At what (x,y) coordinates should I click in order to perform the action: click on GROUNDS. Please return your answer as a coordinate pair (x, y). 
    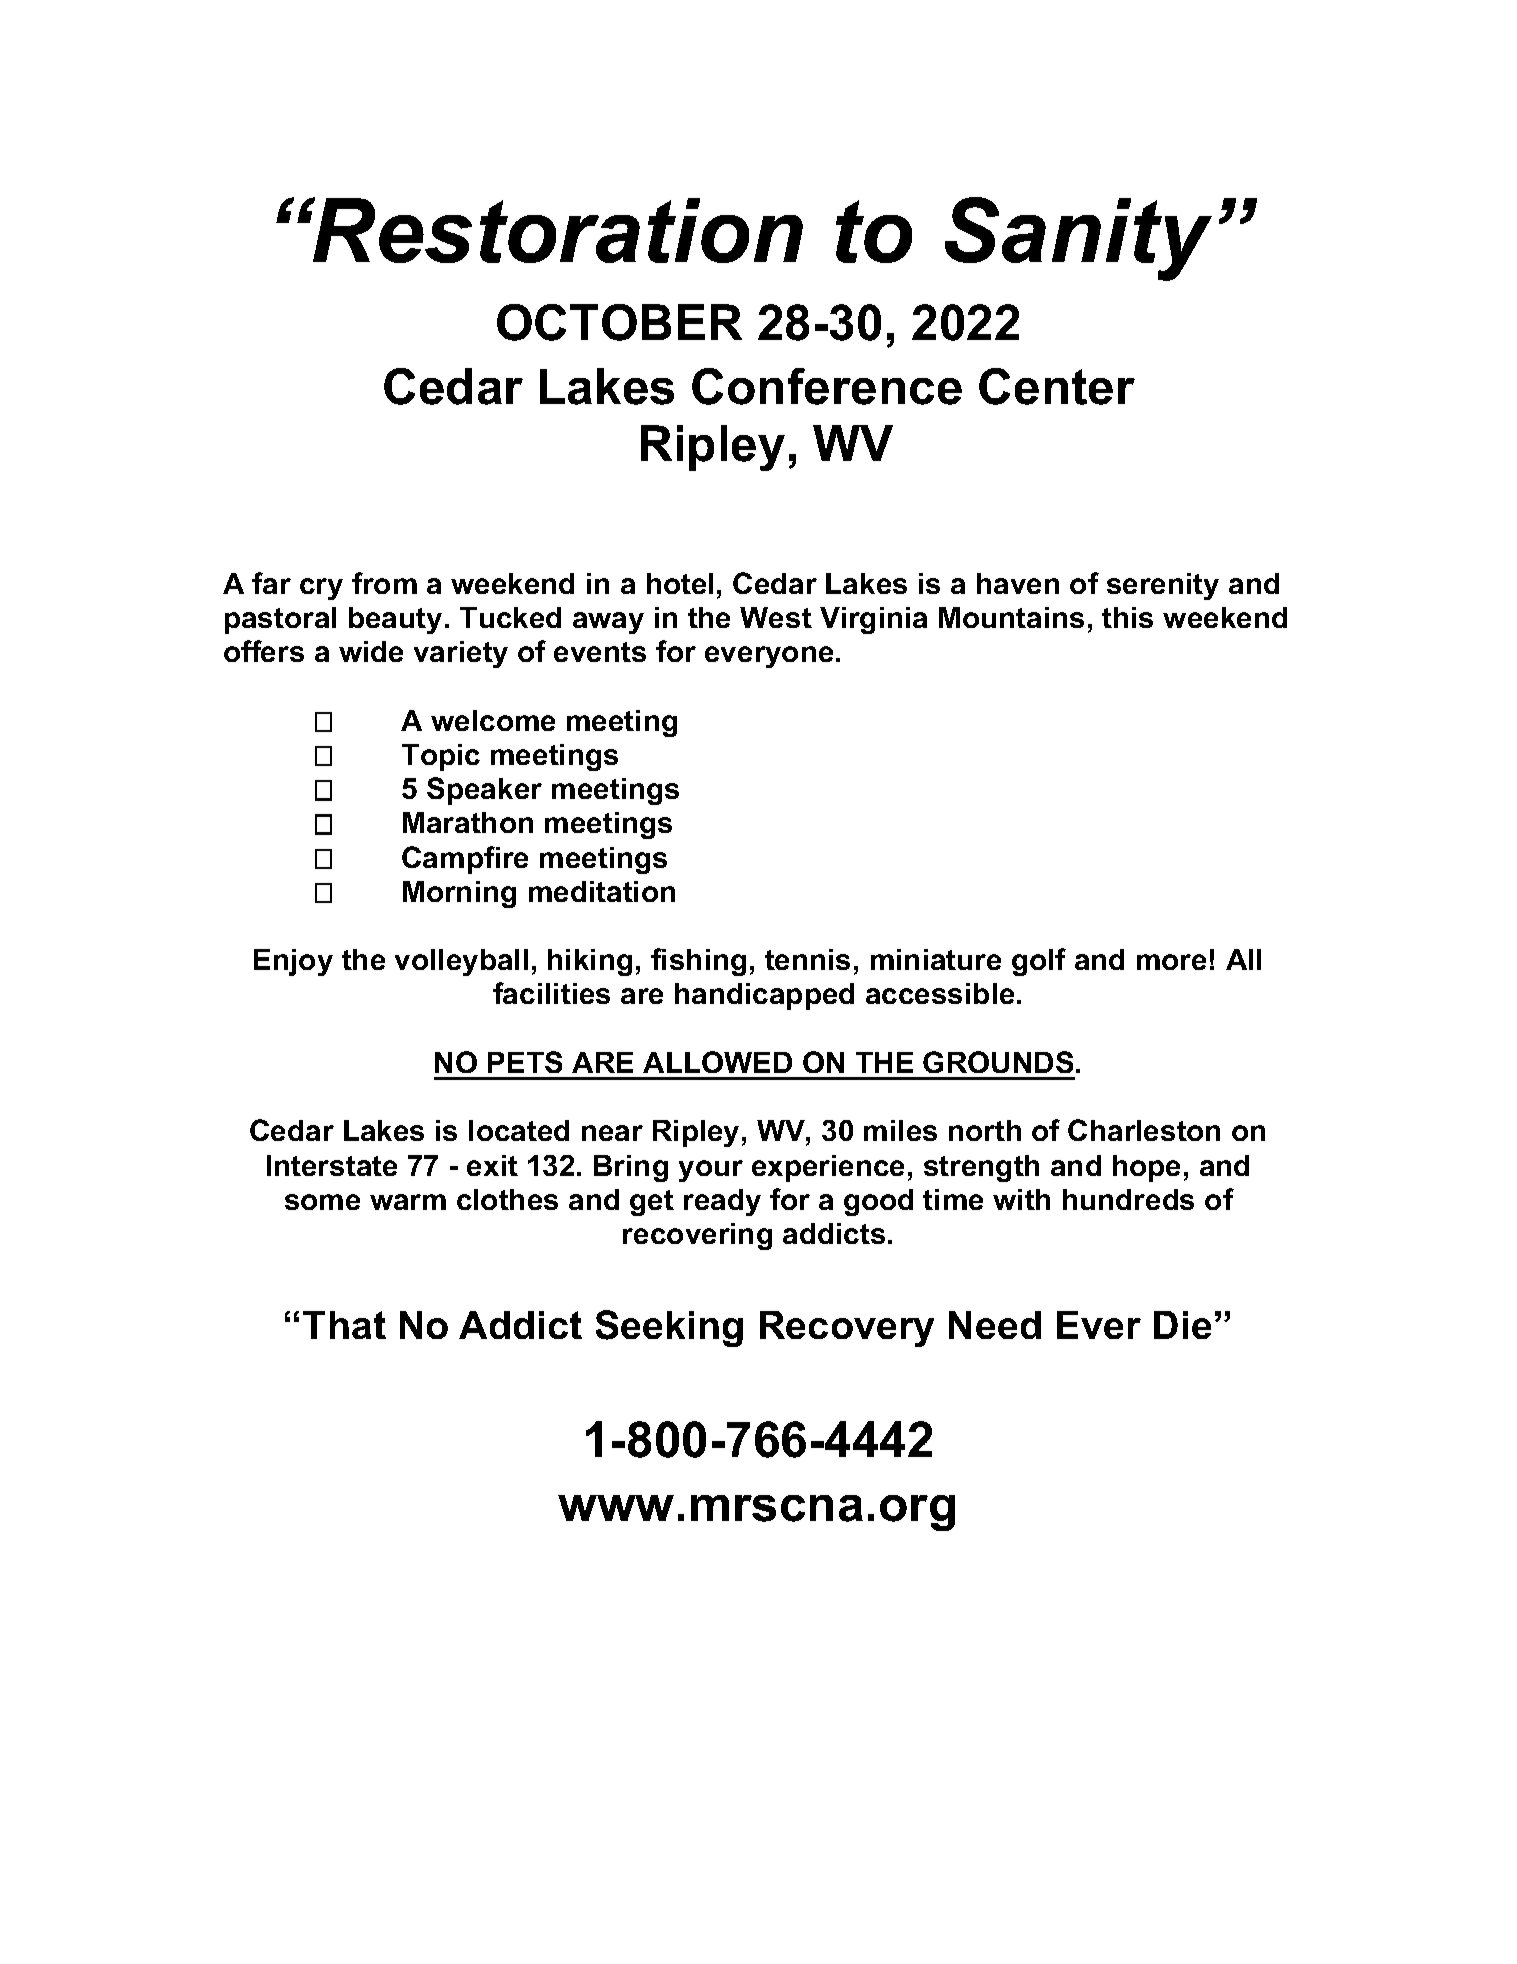
    Looking at the image, I should click on (998, 1062).
